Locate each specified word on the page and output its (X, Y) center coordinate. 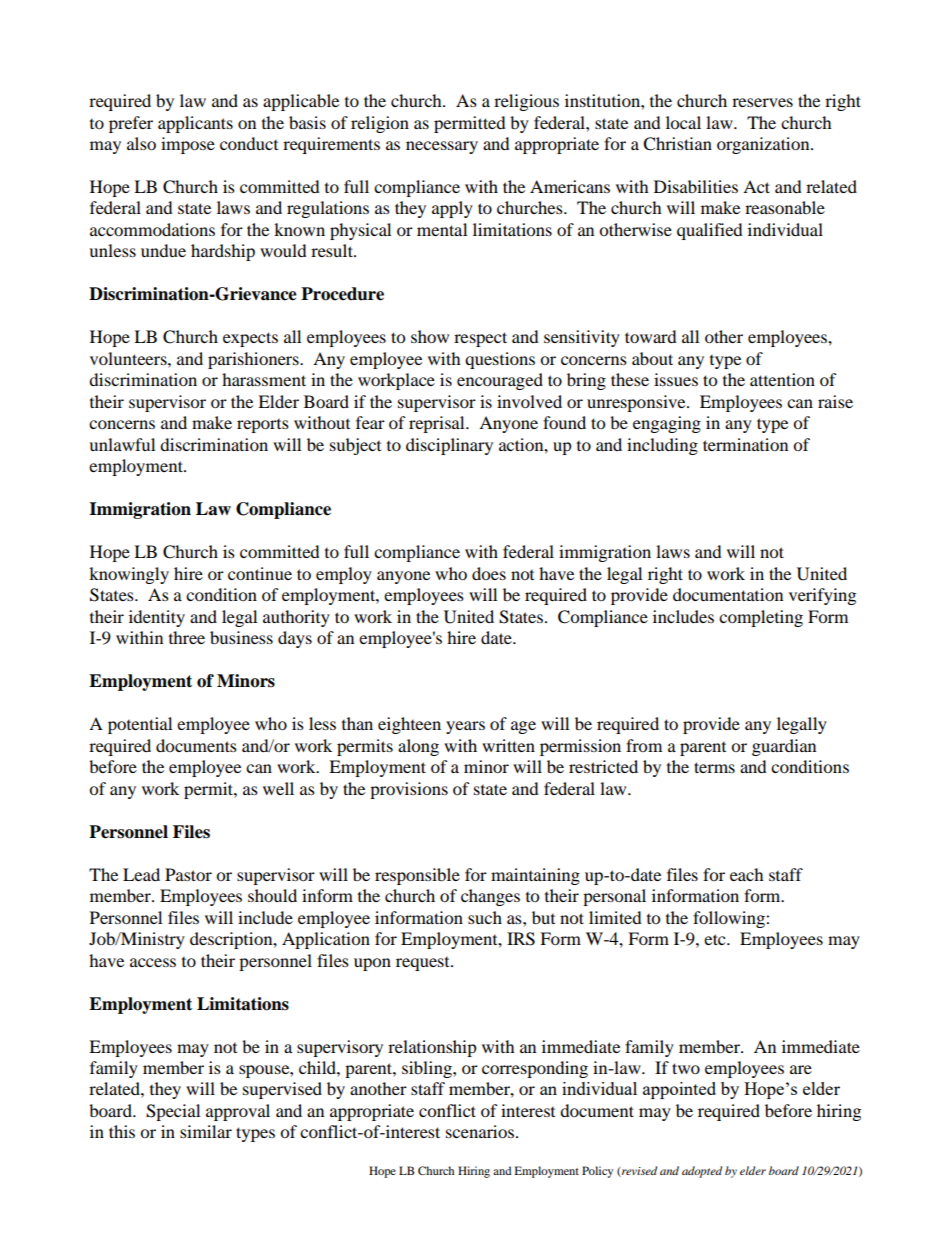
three (187, 637)
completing (761, 618)
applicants (195, 124)
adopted (702, 1172)
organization (764, 145)
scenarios (480, 1131)
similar (206, 1131)
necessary (442, 147)
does (489, 573)
